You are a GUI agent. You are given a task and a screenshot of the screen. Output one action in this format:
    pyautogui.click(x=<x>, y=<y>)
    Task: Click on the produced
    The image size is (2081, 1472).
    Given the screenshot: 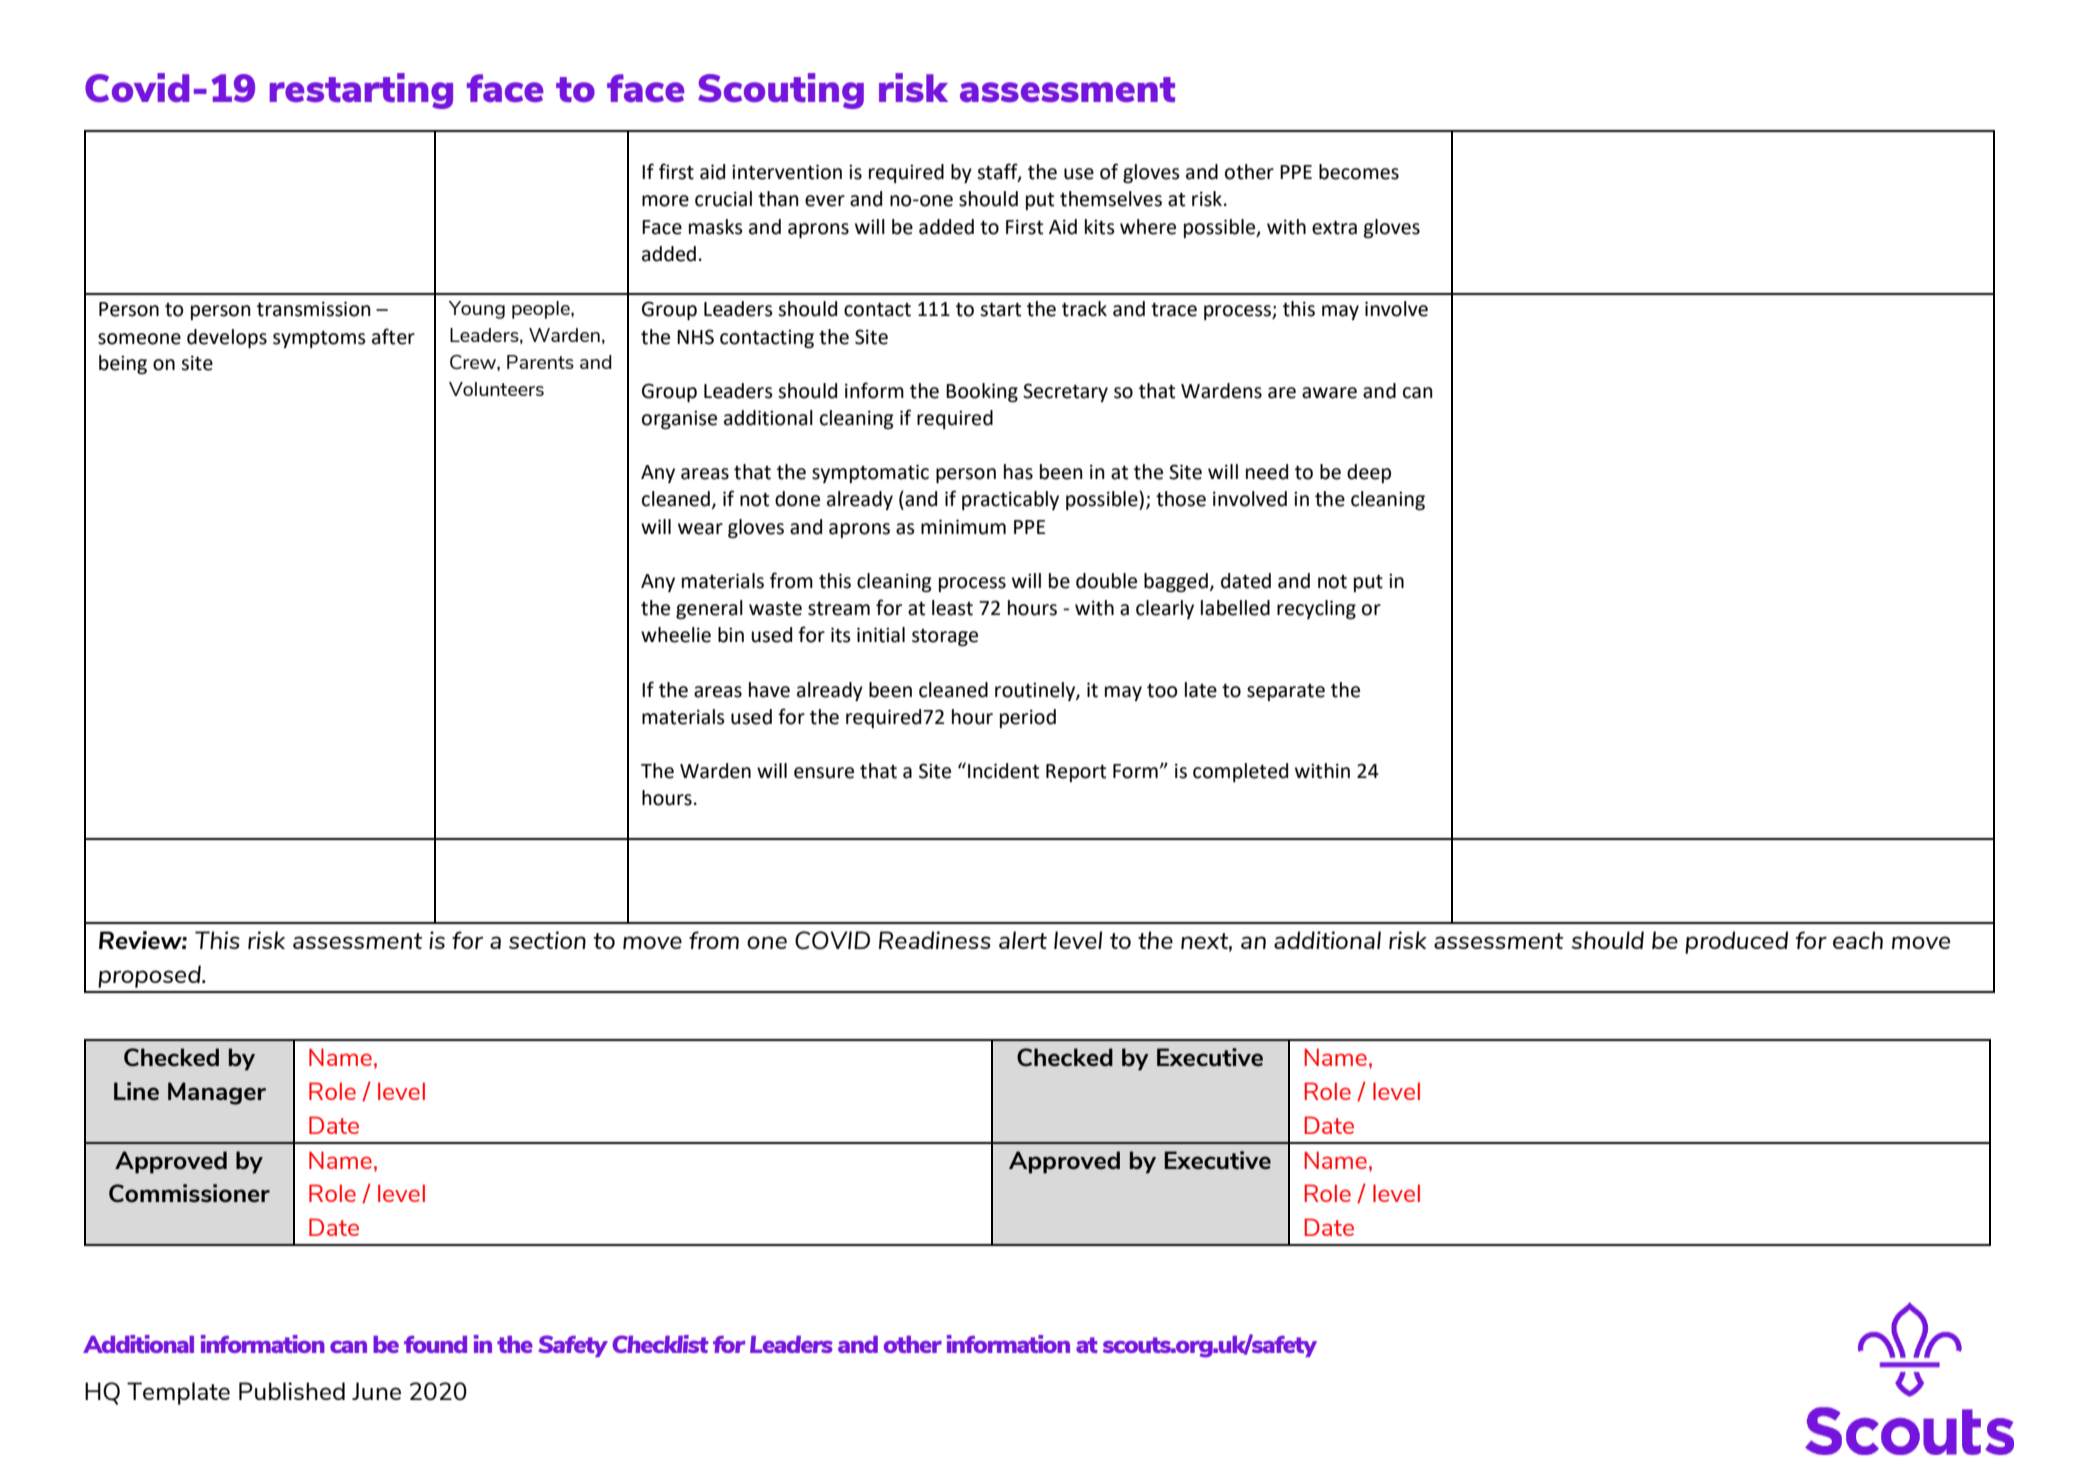 What is the action you would take?
    pyautogui.click(x=1736, y=942)
